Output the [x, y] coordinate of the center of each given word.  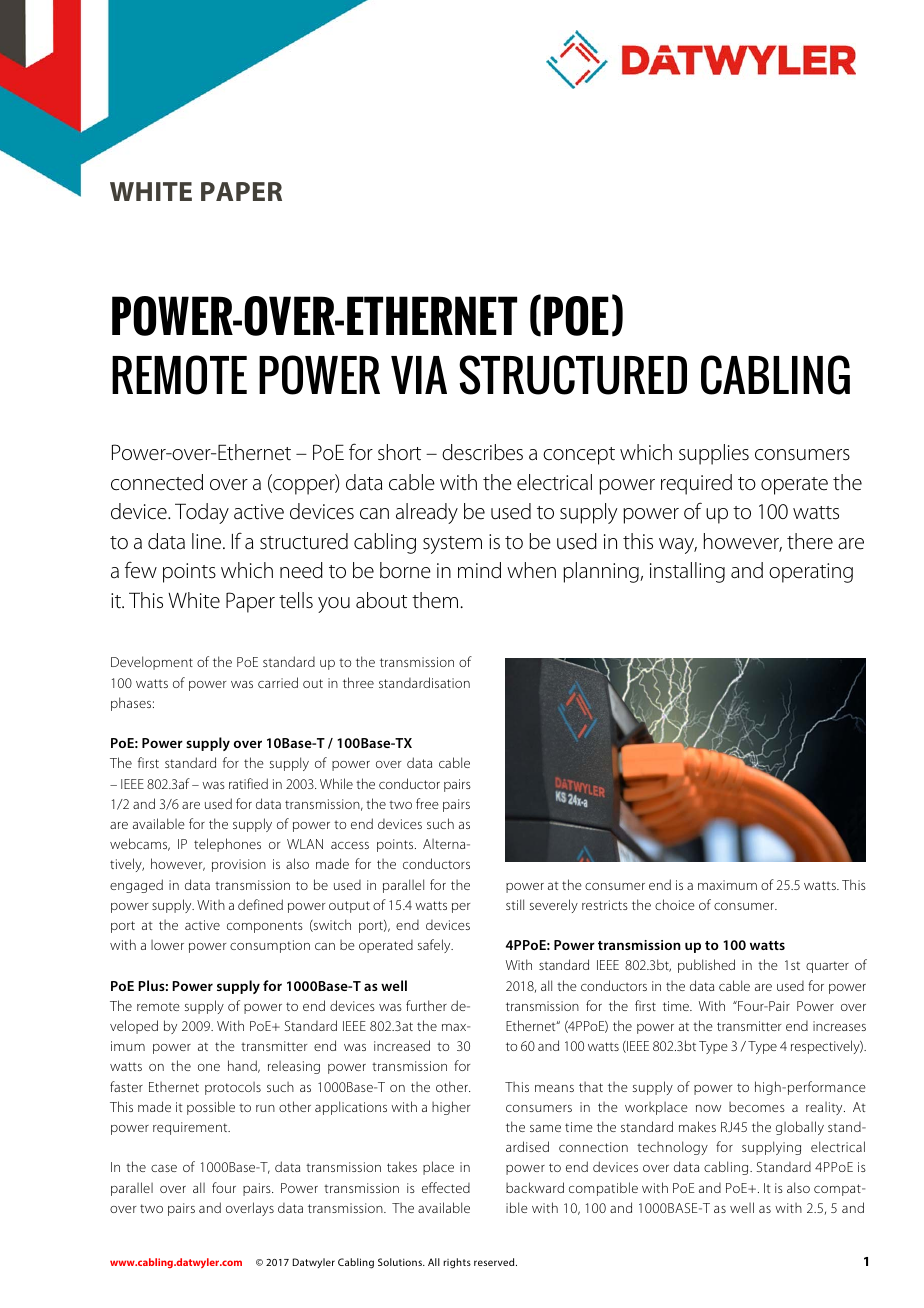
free [427, 803]
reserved [495, 1262]
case [164, 1168]
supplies [714, 454]
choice [675, 904]
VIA [419, 375]
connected [157, 482]
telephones [227, 845]
